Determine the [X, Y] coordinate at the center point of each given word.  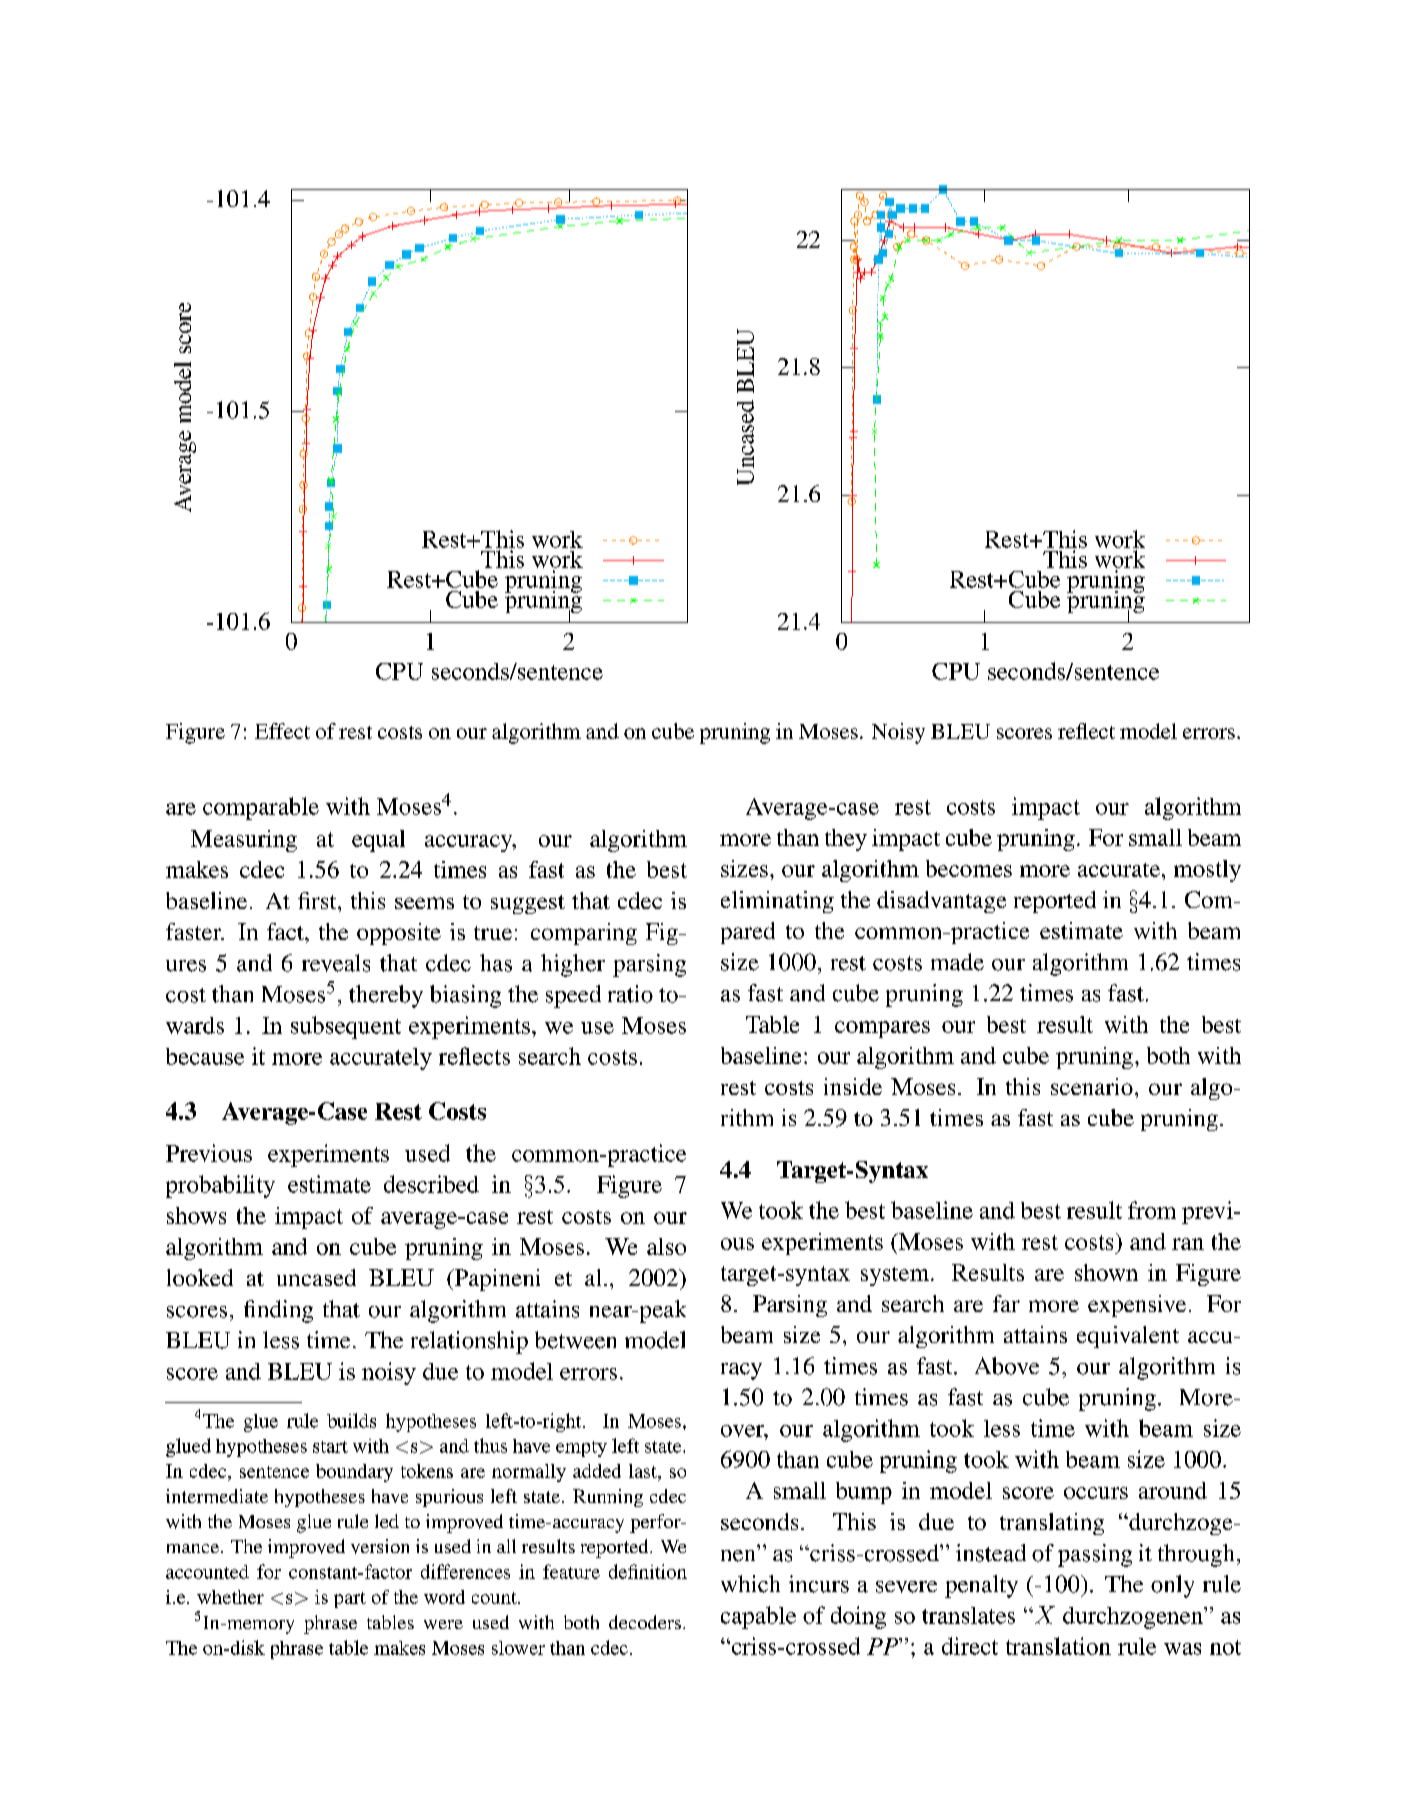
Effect [282, 731]
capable [758, 1617]
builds [351, 1420]
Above [1007, 1366]
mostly [1207, 871]
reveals [336, 963]
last [644, 1471]
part [350, 1600]
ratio [630, 994]
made [957, 962]
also [666, 1246]
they [846, 840]
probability [220, 1186]
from [1152, 1210]
